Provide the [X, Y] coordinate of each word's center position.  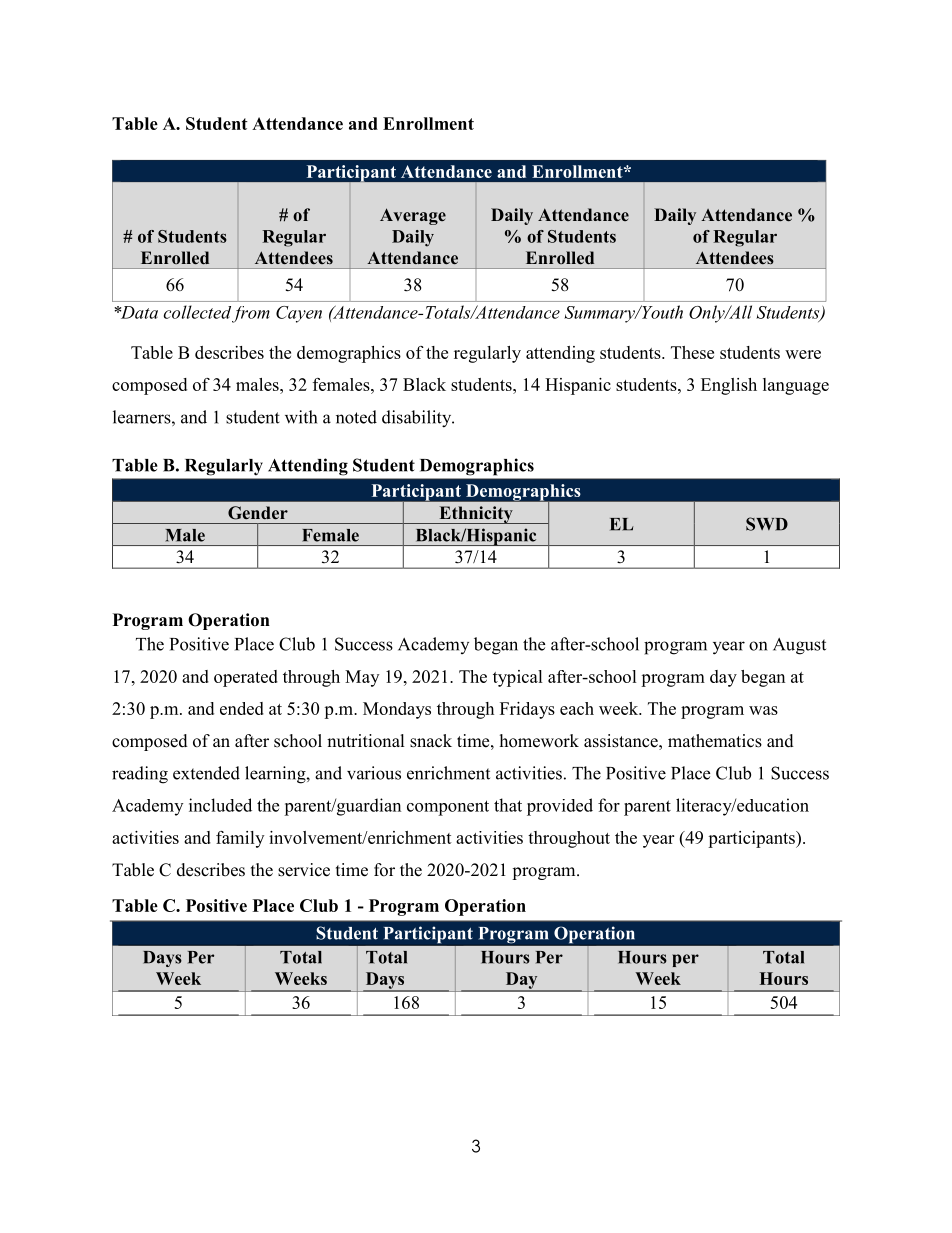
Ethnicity [476, 515]
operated [246, 678]
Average [413, 216]
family [240, 839]
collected [197, 312]
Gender [258, 513]
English [729, 386]
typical [518, 678]
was [763, 710]
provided [560, 807]
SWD [767, 524]
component [448, 808]
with [301, 417]
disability [418, 419]
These [692, 352]
